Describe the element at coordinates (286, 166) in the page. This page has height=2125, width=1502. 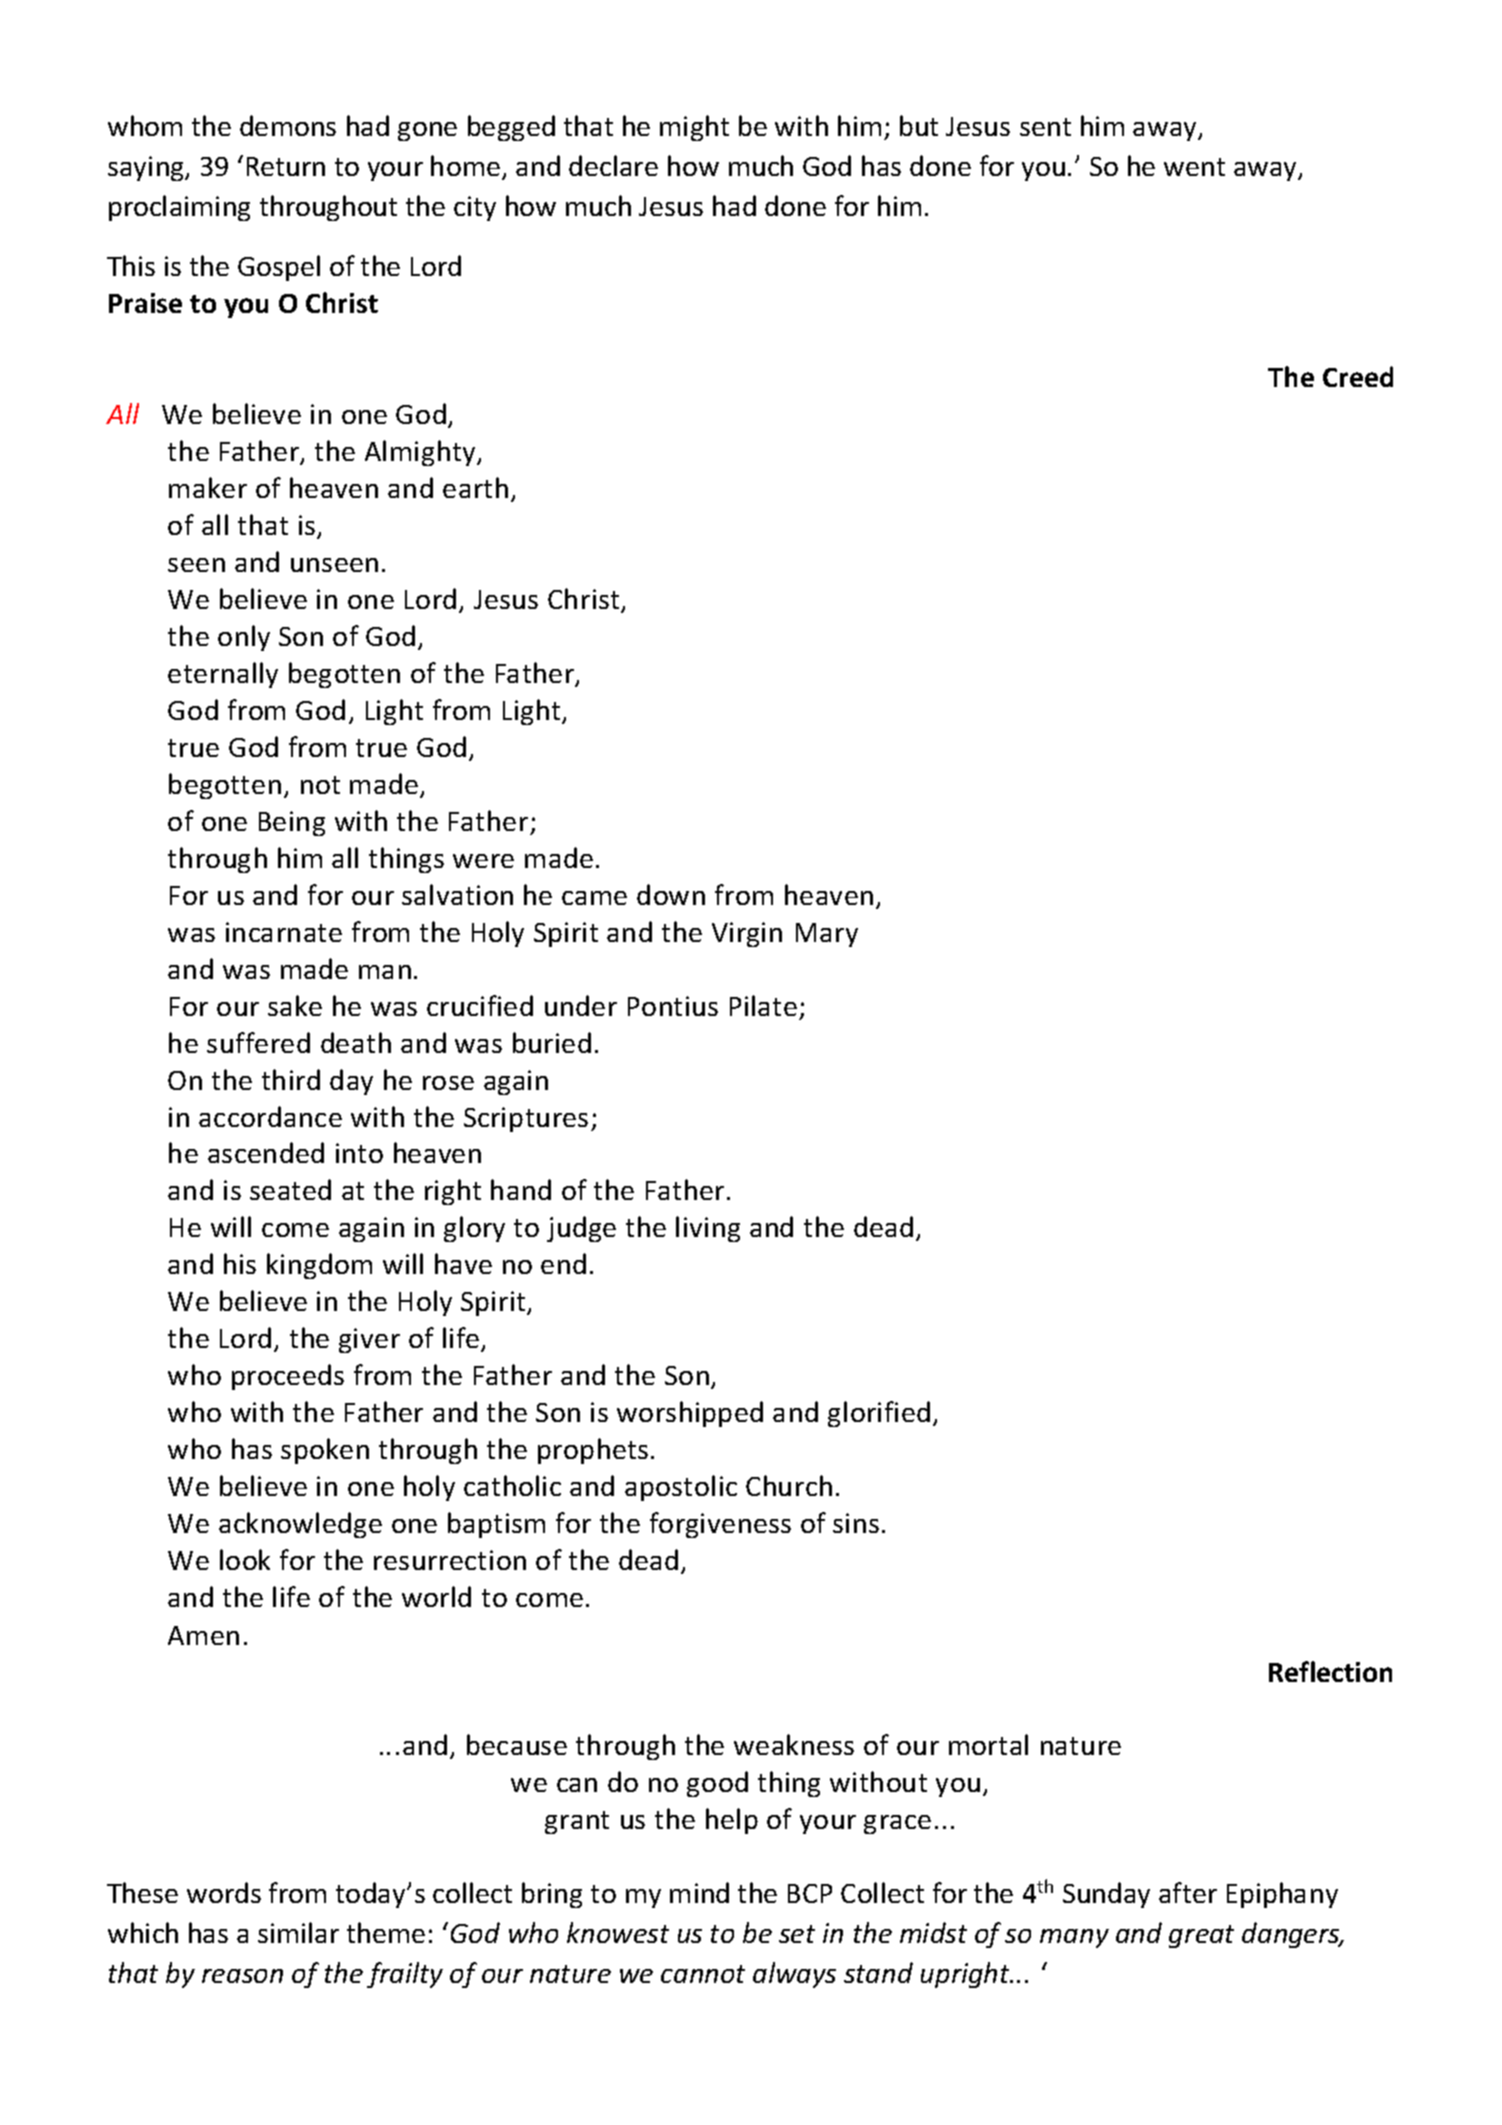
I see `Return` at that location.
